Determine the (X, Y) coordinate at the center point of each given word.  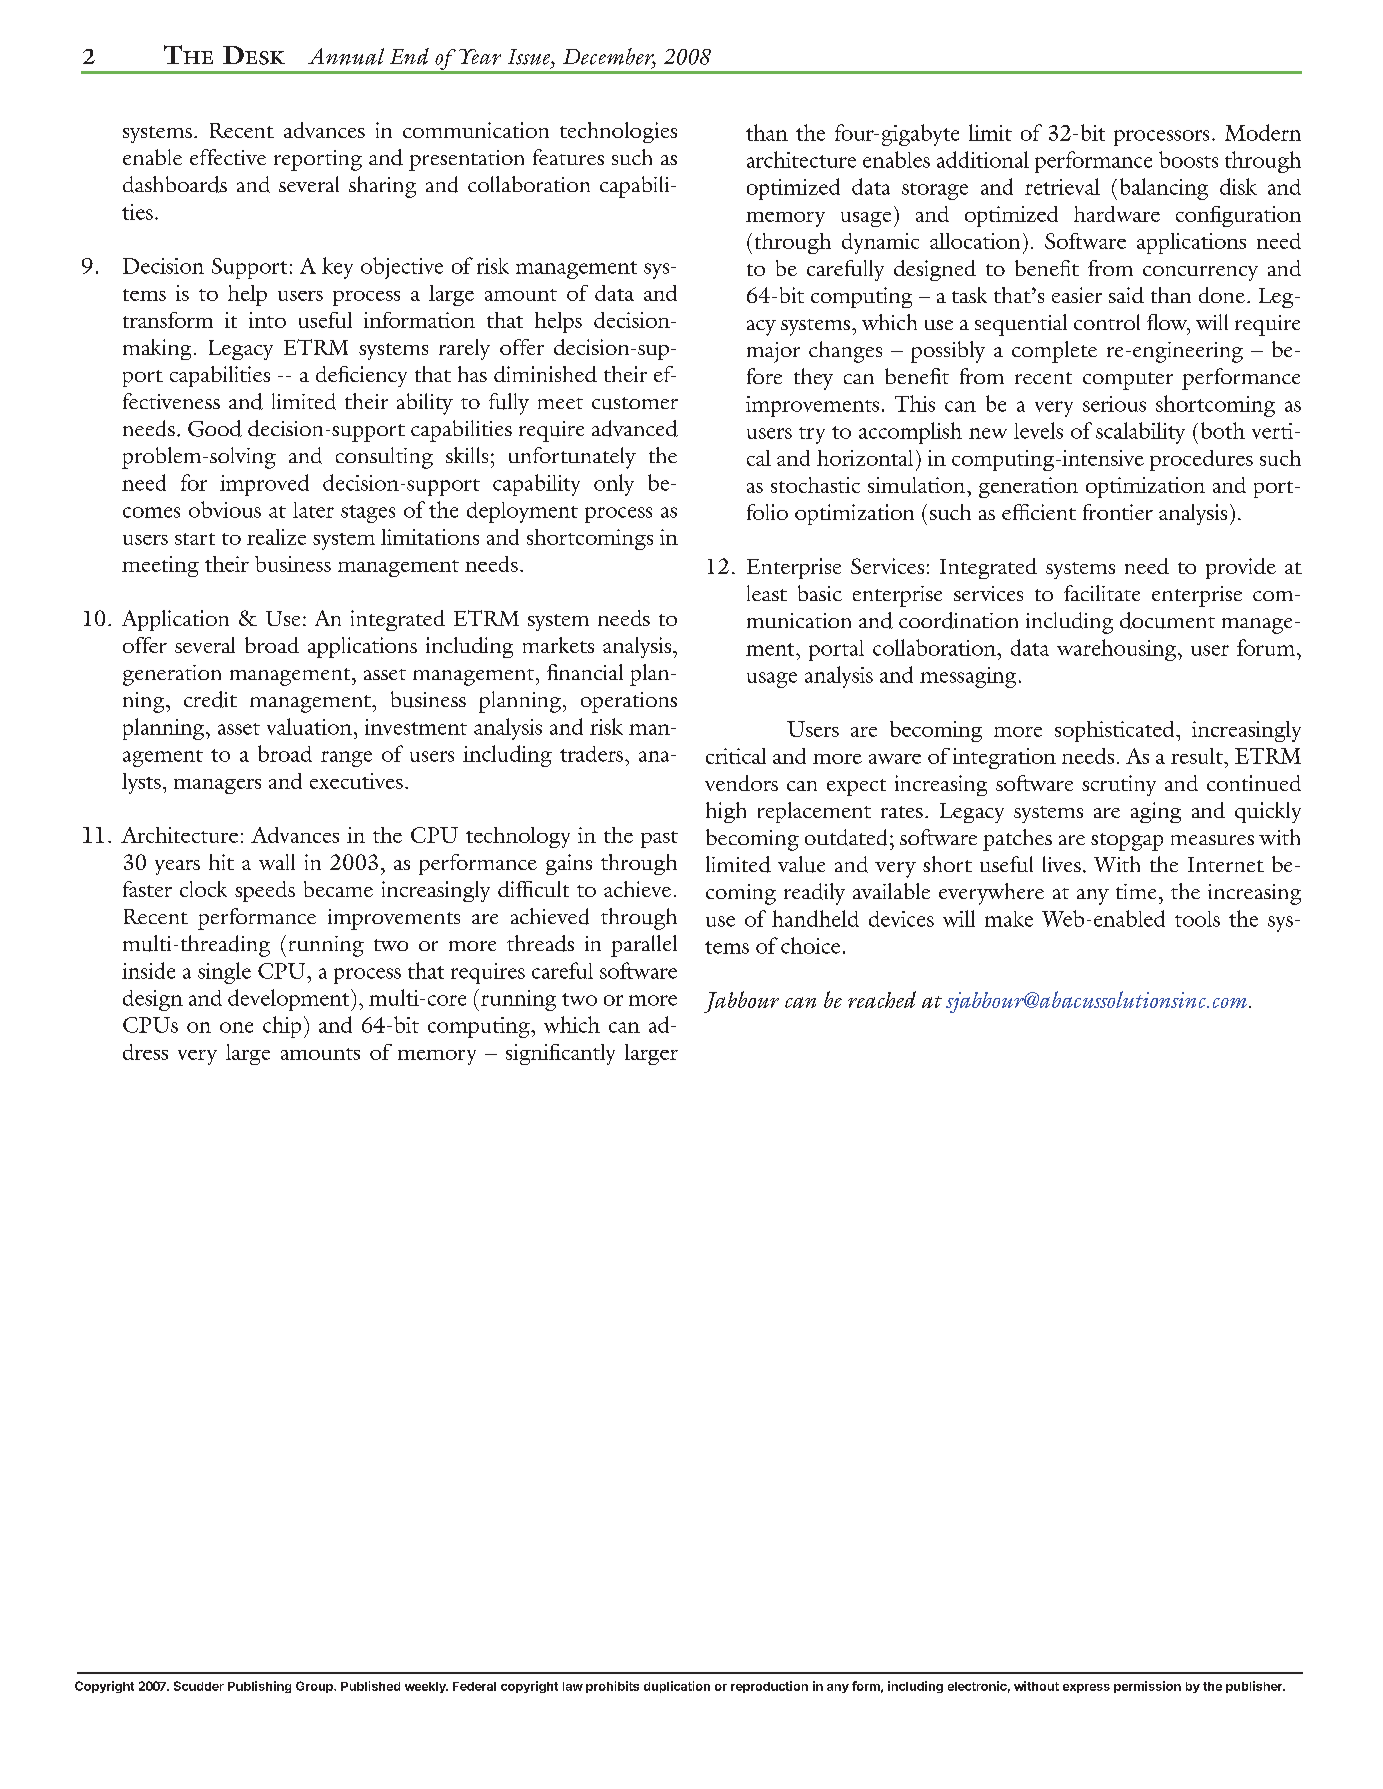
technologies (618, 132)
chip (282, 1027)
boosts (1188, 159)
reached (882, 999)
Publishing (259, 1687)
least (767, 593)
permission (1147, 1687)
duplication (677, 1687)
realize (276, 537)
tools (1197, 919)
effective (228, 157)
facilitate (1102, 593)
